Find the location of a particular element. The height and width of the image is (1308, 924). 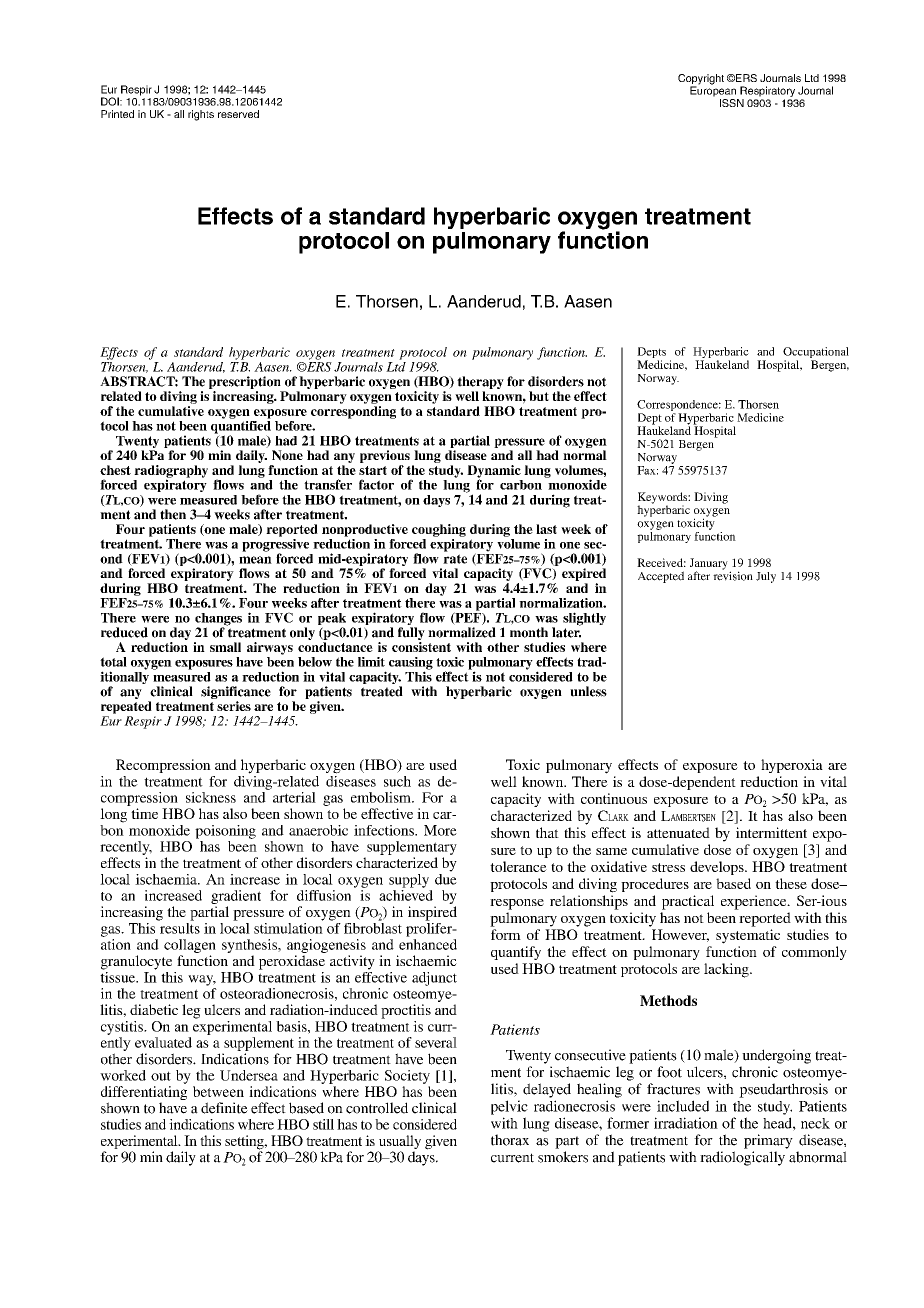

but is located at coordinates (539, 396).
